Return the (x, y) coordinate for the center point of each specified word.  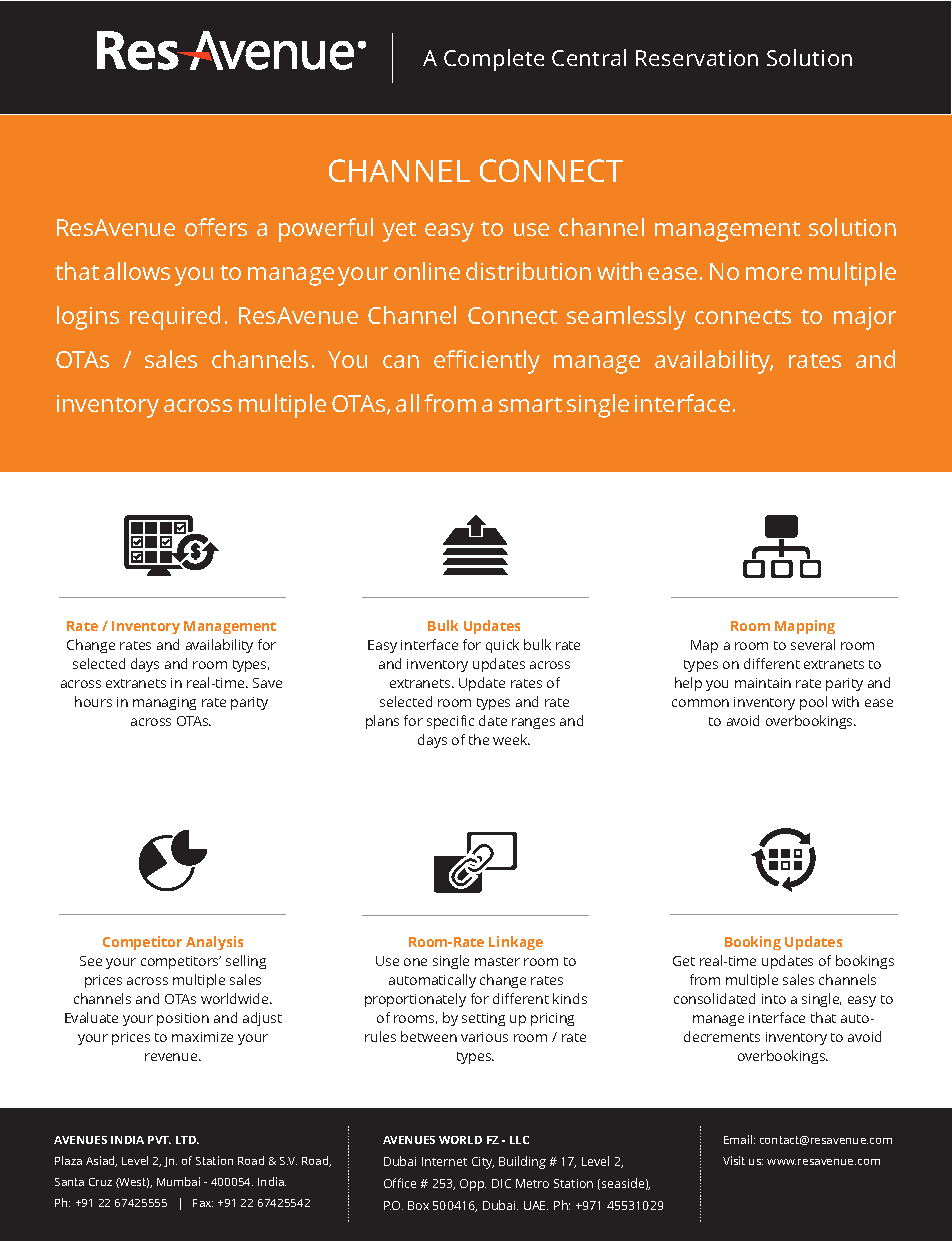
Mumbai (178, 1181)
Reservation (697, 58)
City (483, 1163)
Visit (734, 1160)
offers (216, 227)
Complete (494, 60)
